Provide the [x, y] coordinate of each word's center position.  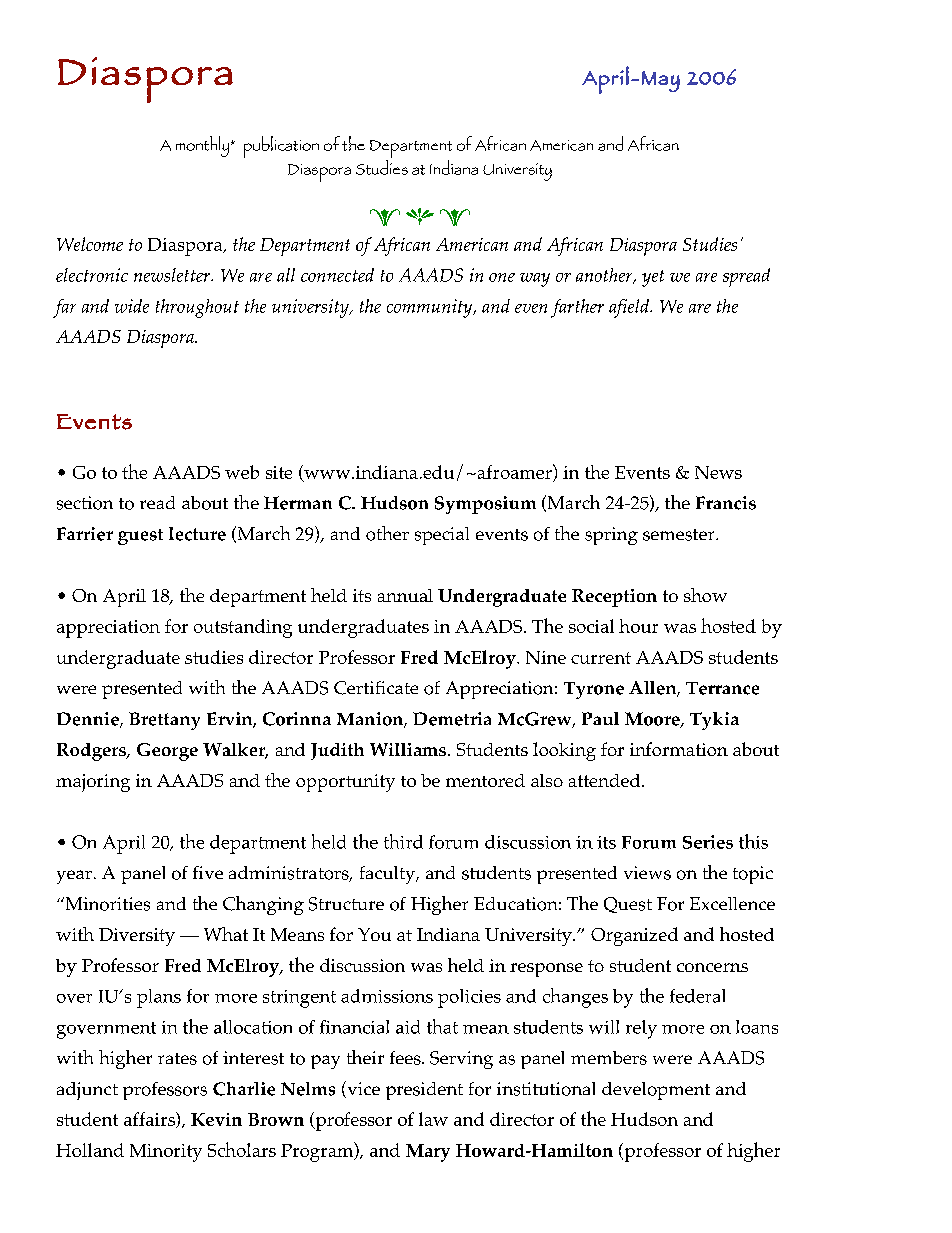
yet [653, 278]
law [433, 1119]
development [656, 1091]
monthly [204, 146]
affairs [150, 1120]
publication [281, 147]
